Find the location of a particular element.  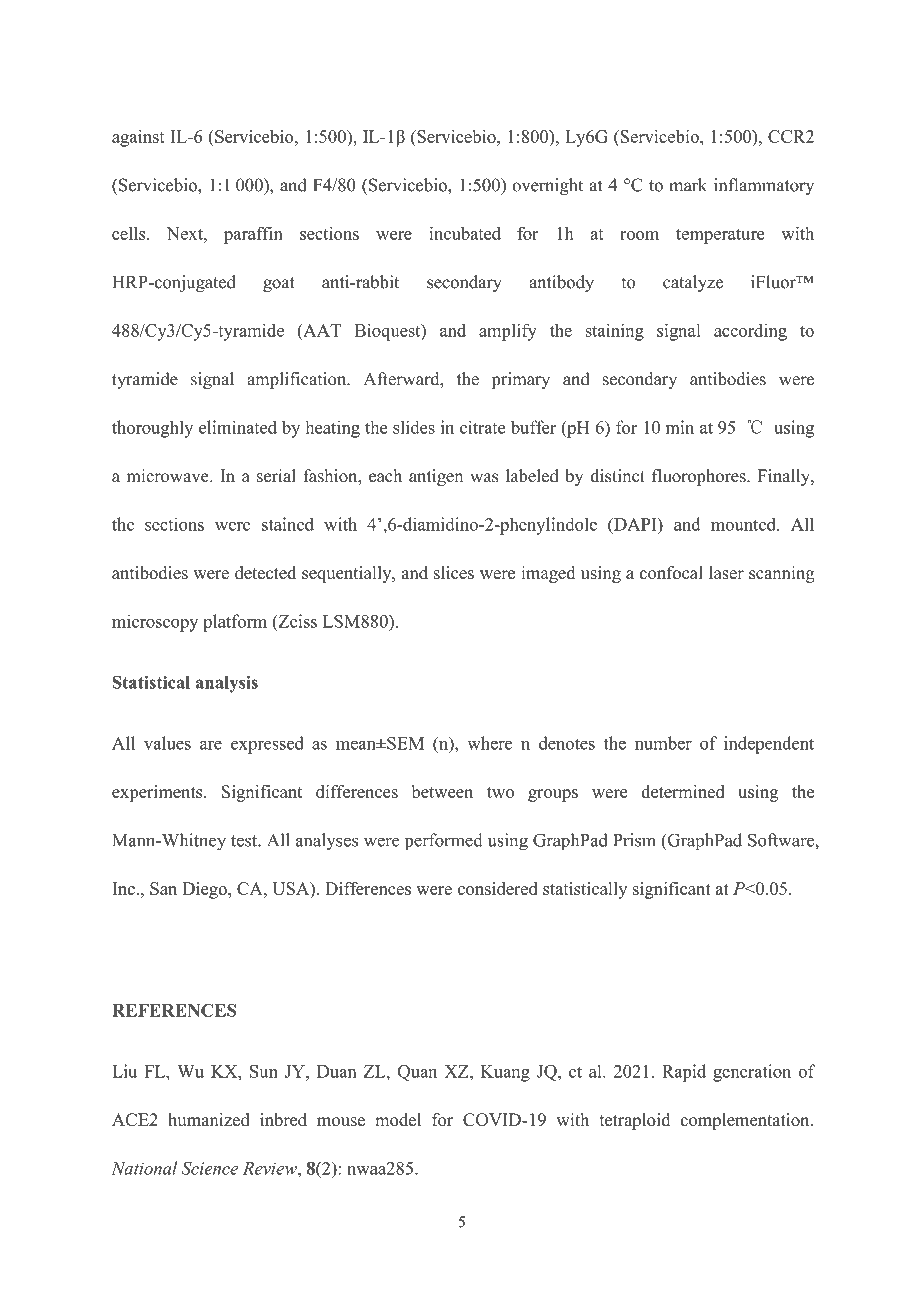

against is located at coordinates (138, 138).
